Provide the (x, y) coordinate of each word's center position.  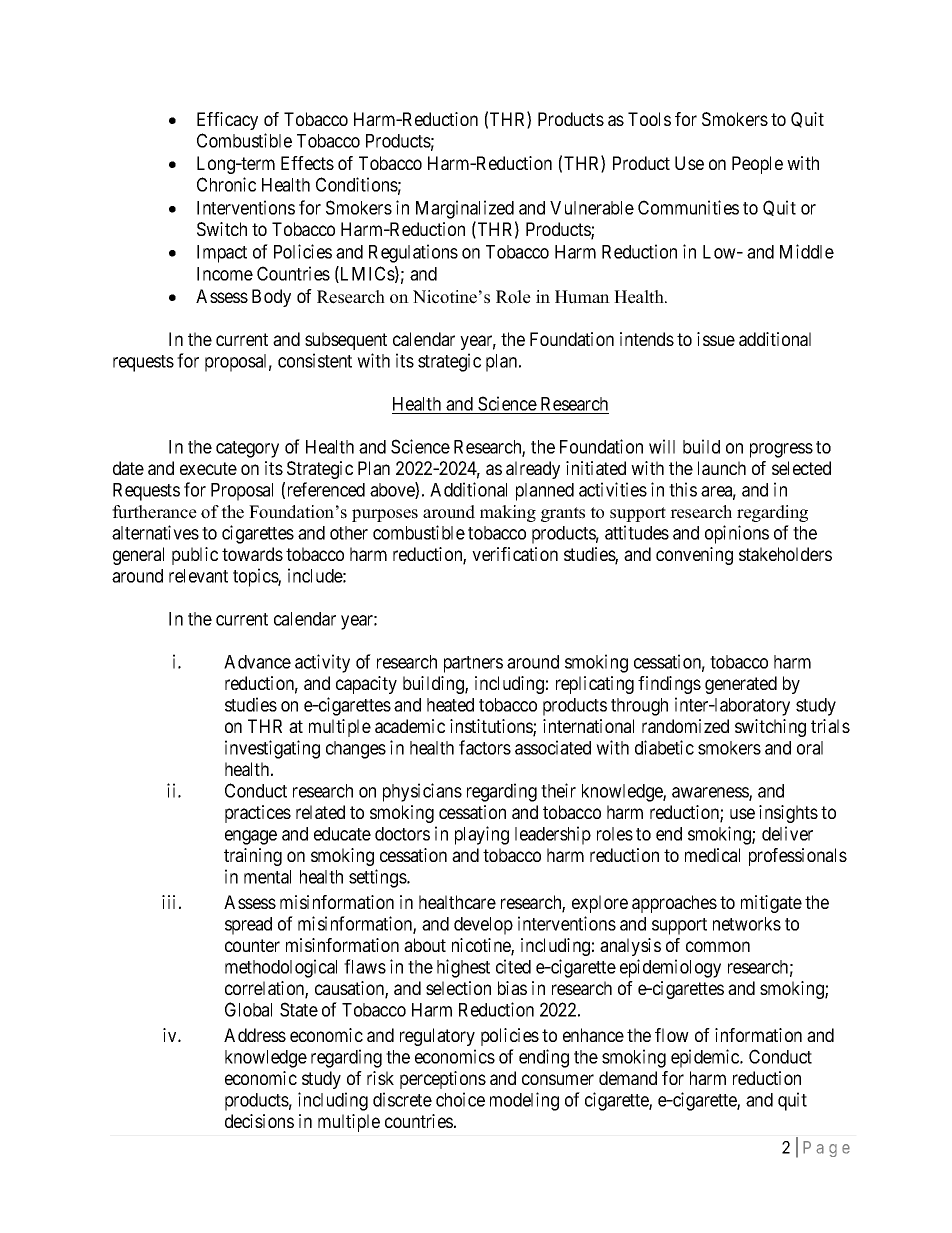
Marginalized (465, 209)
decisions (259, 1121)
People (757, 165)
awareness (711, 793)
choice (460, 1099)
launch (722, 468)
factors (485, 747)
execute (208, 468)
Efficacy (227, 121)
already (533, 470)
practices (258, 814)
